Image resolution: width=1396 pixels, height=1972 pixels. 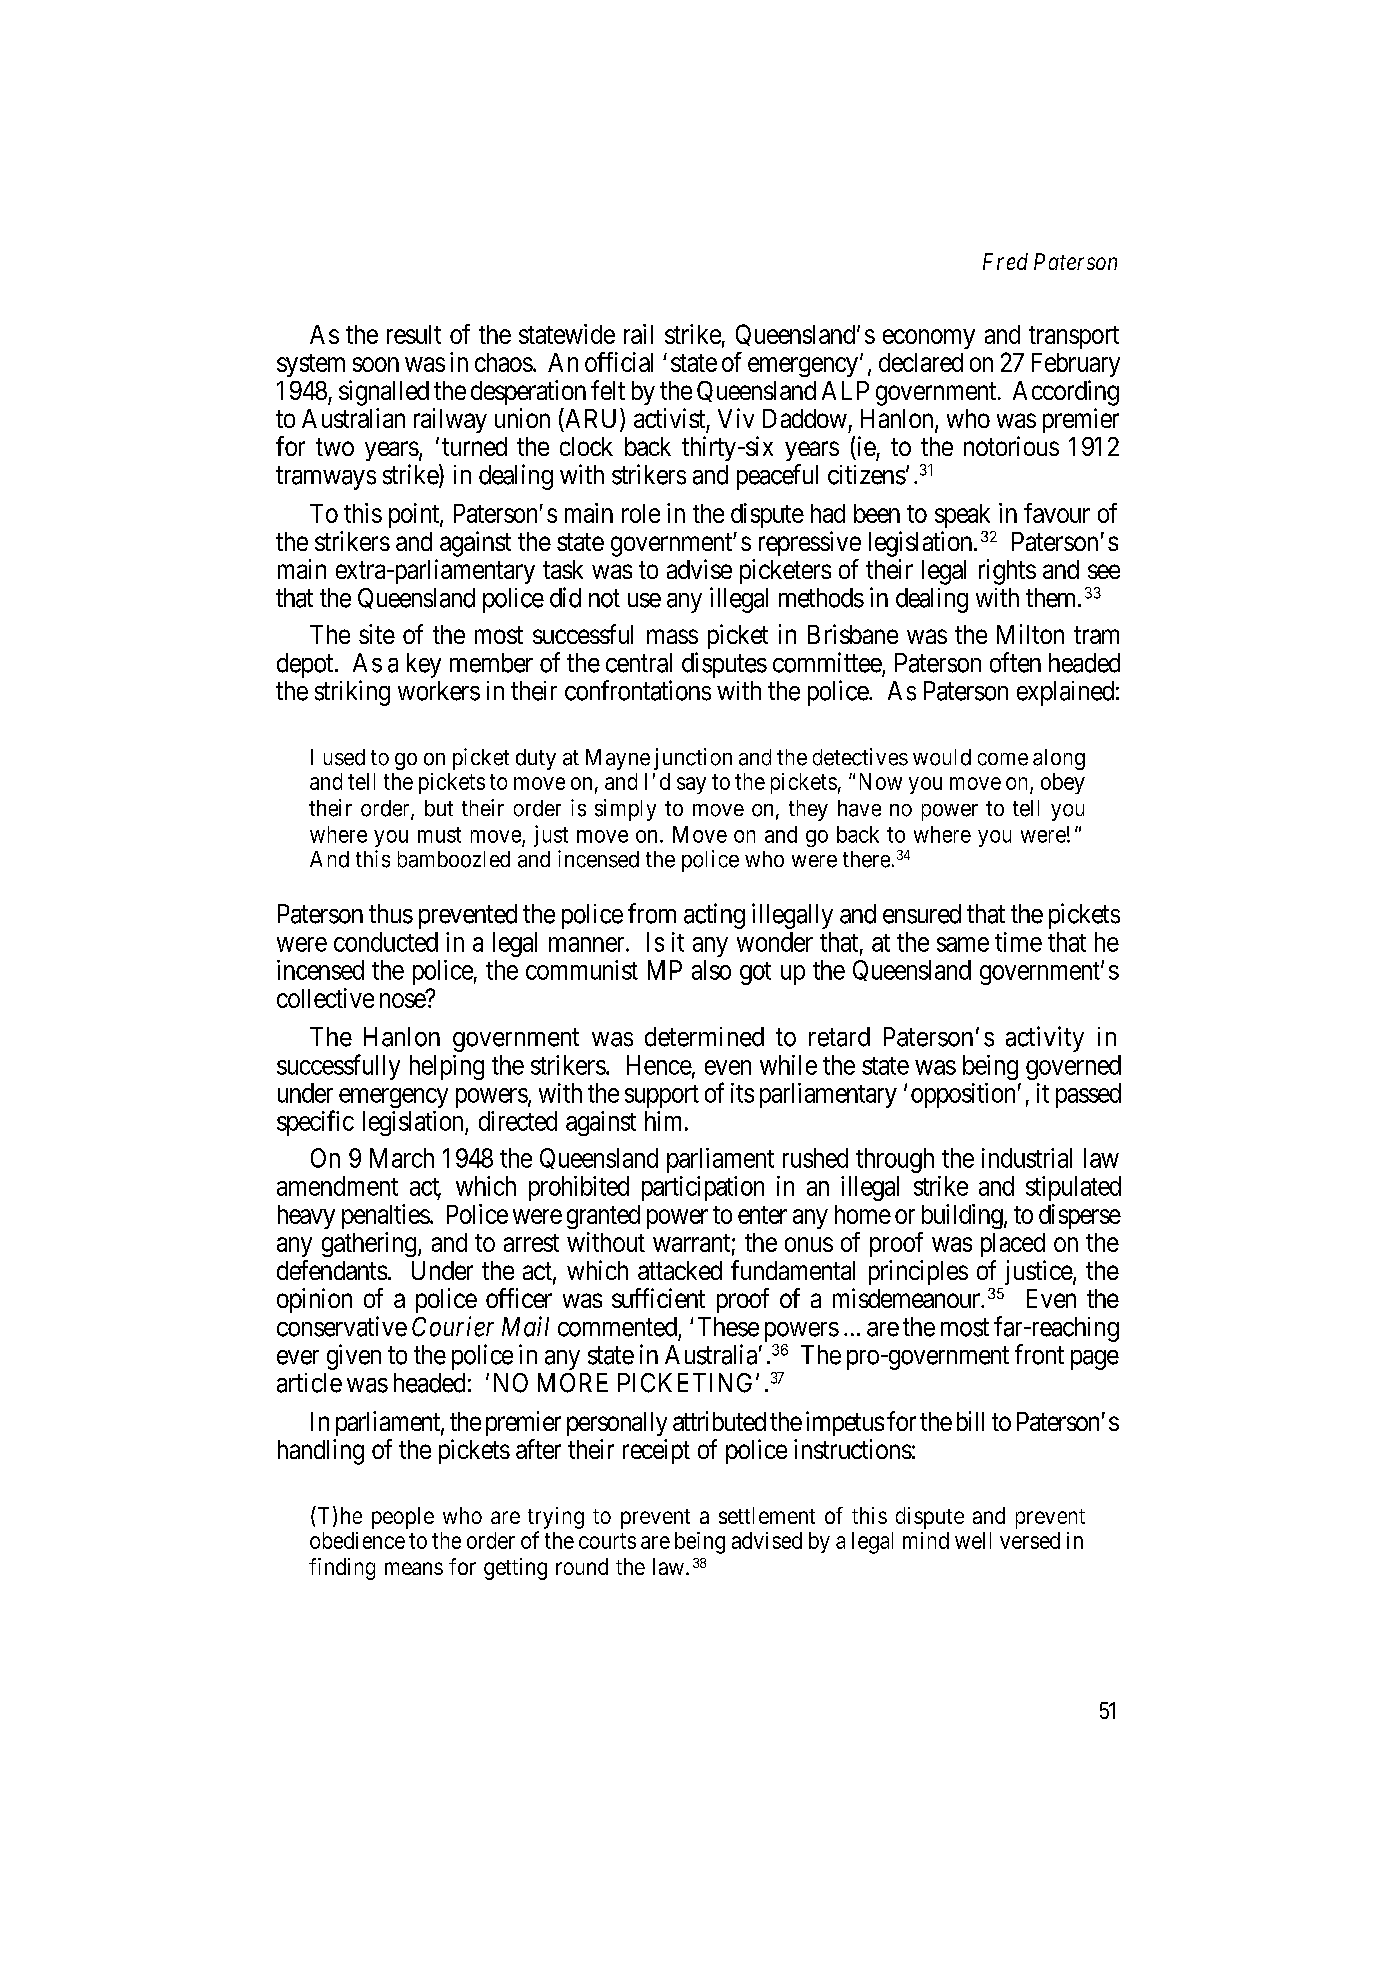 I want to click on versed, so click(x=1030, y=1540).
